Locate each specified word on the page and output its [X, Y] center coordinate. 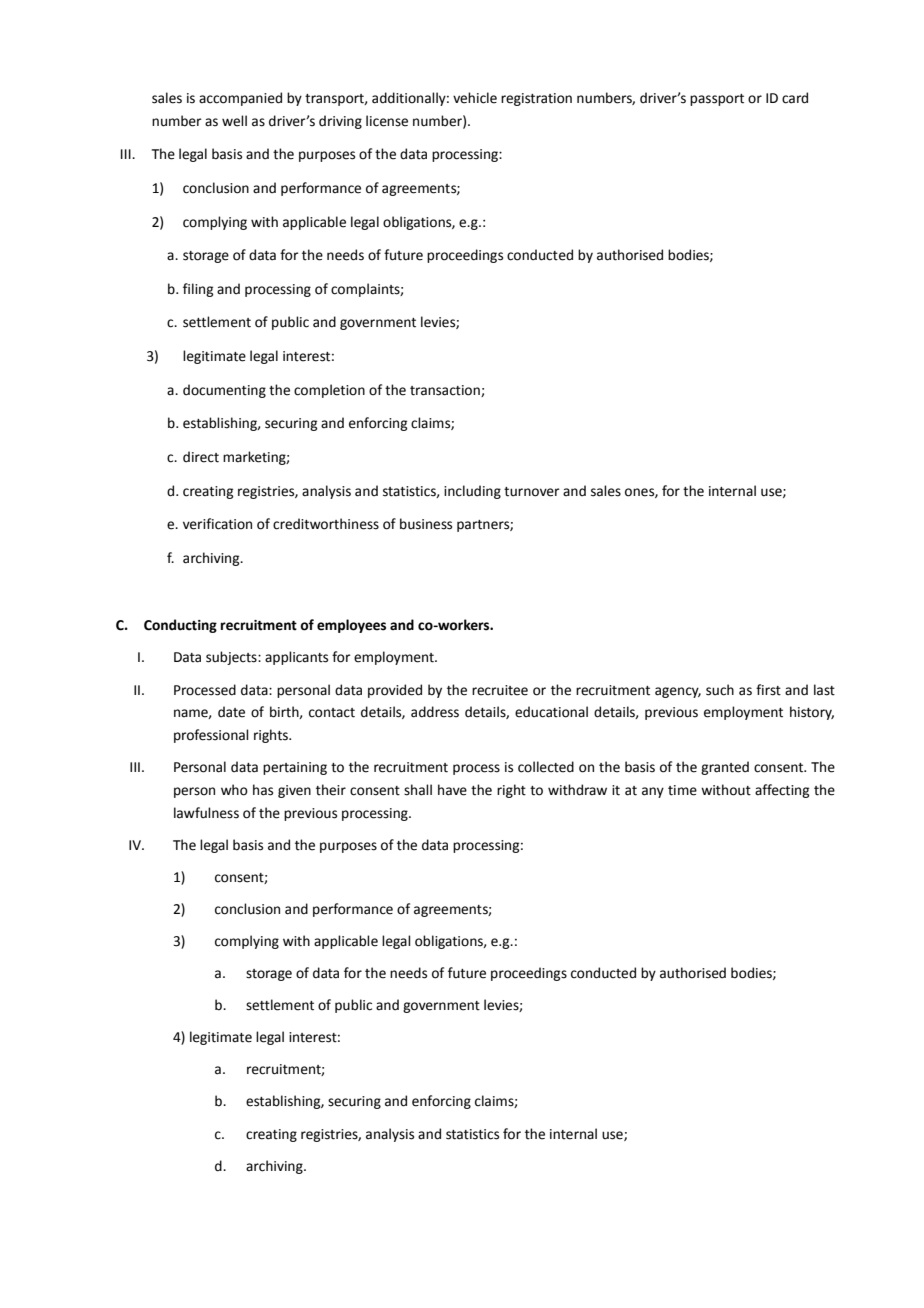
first [768, 690]
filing [198, 290]
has [263, 790]
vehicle [475, 98]
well [234, 121]
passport [717, 100]
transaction [446, 391]
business [426, 524]
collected [546, 767]
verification [217, 524]
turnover [532, 492]
